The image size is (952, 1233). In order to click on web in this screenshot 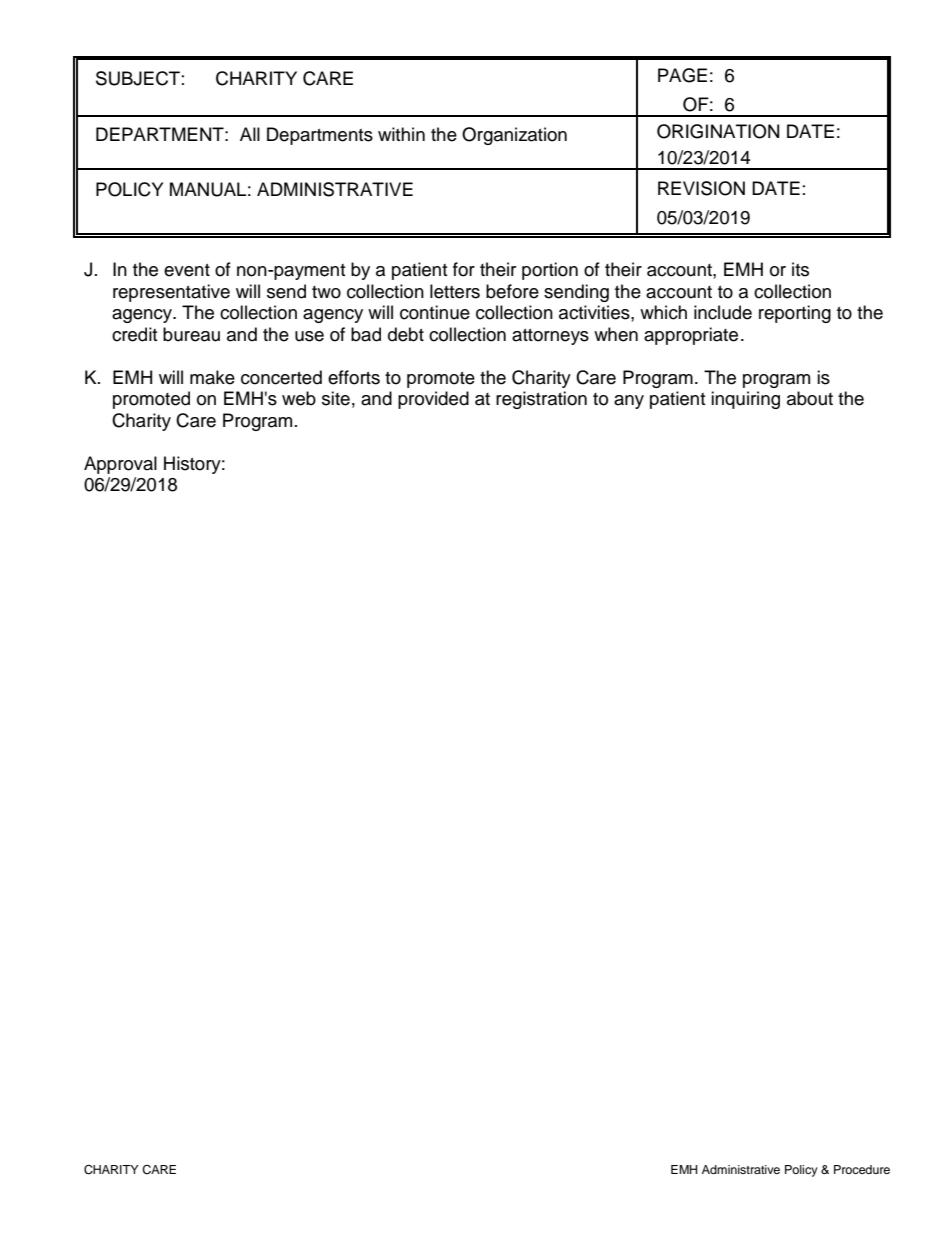, I will do `click(299, 398)`.
